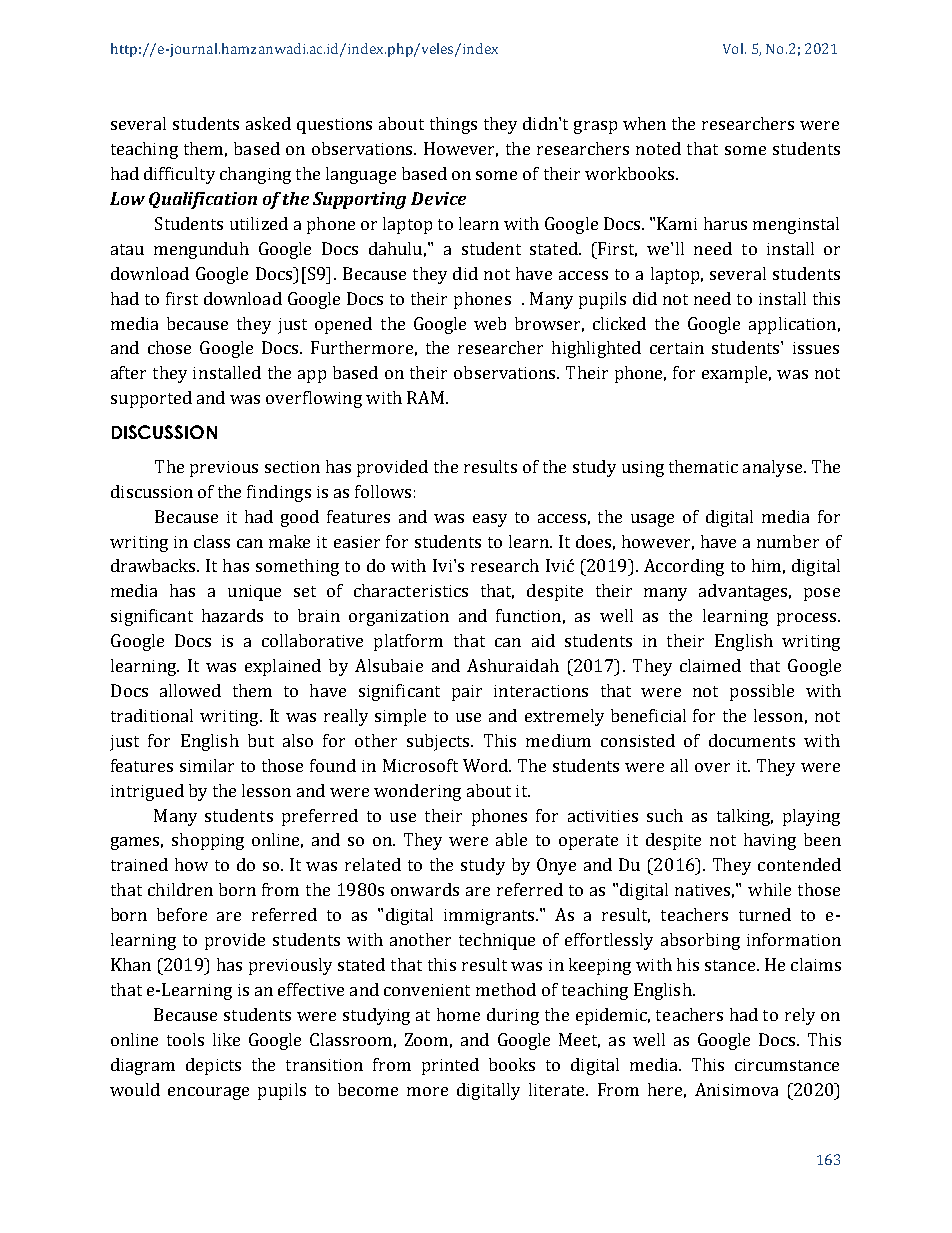 The image size is (952, 1233). What do you see at coordinates (213, 1066) in the document?
I see `depicts` at bounding box center [213, 1066].
